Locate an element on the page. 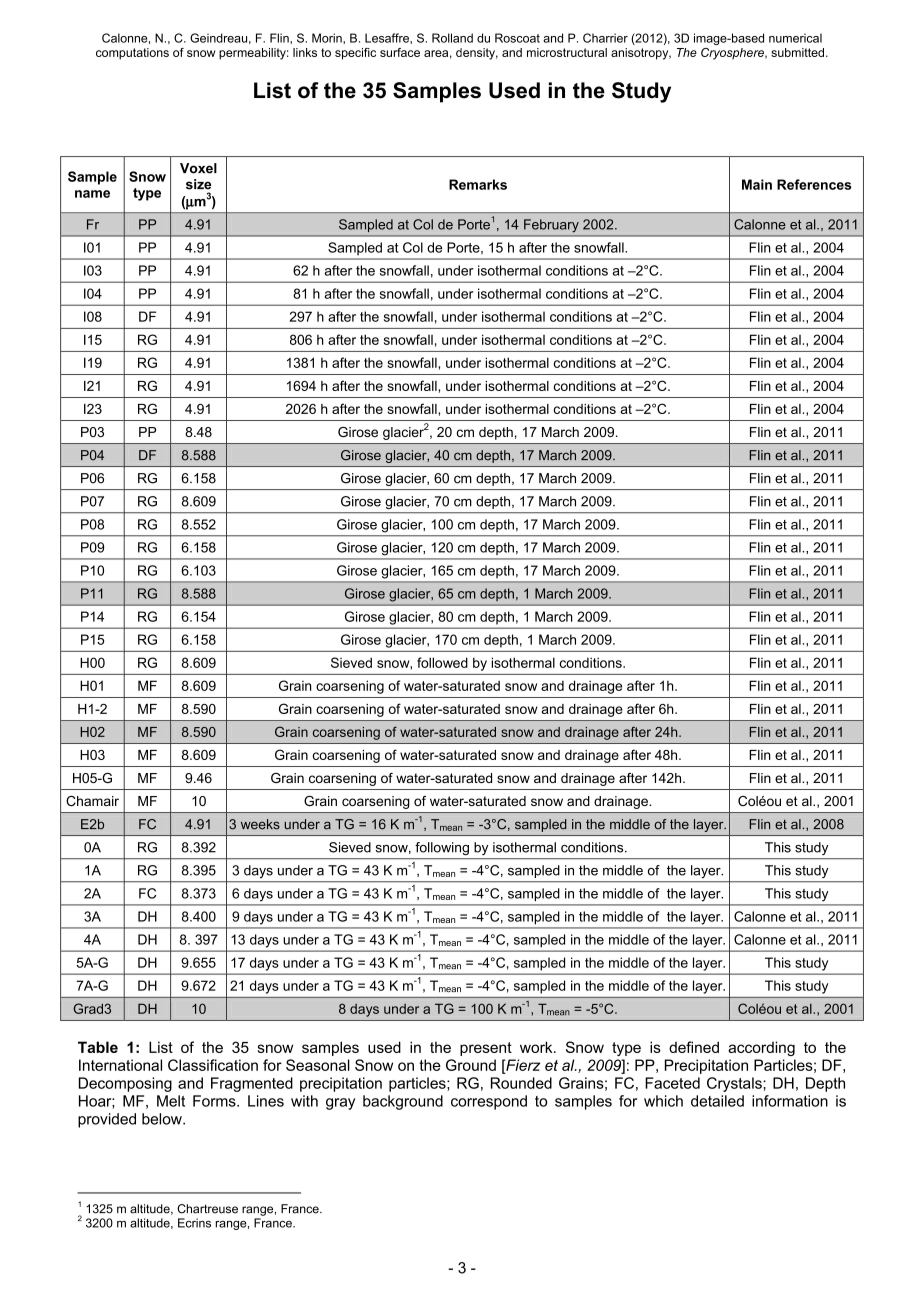  correspond is located at coordinates (489, 1102).
